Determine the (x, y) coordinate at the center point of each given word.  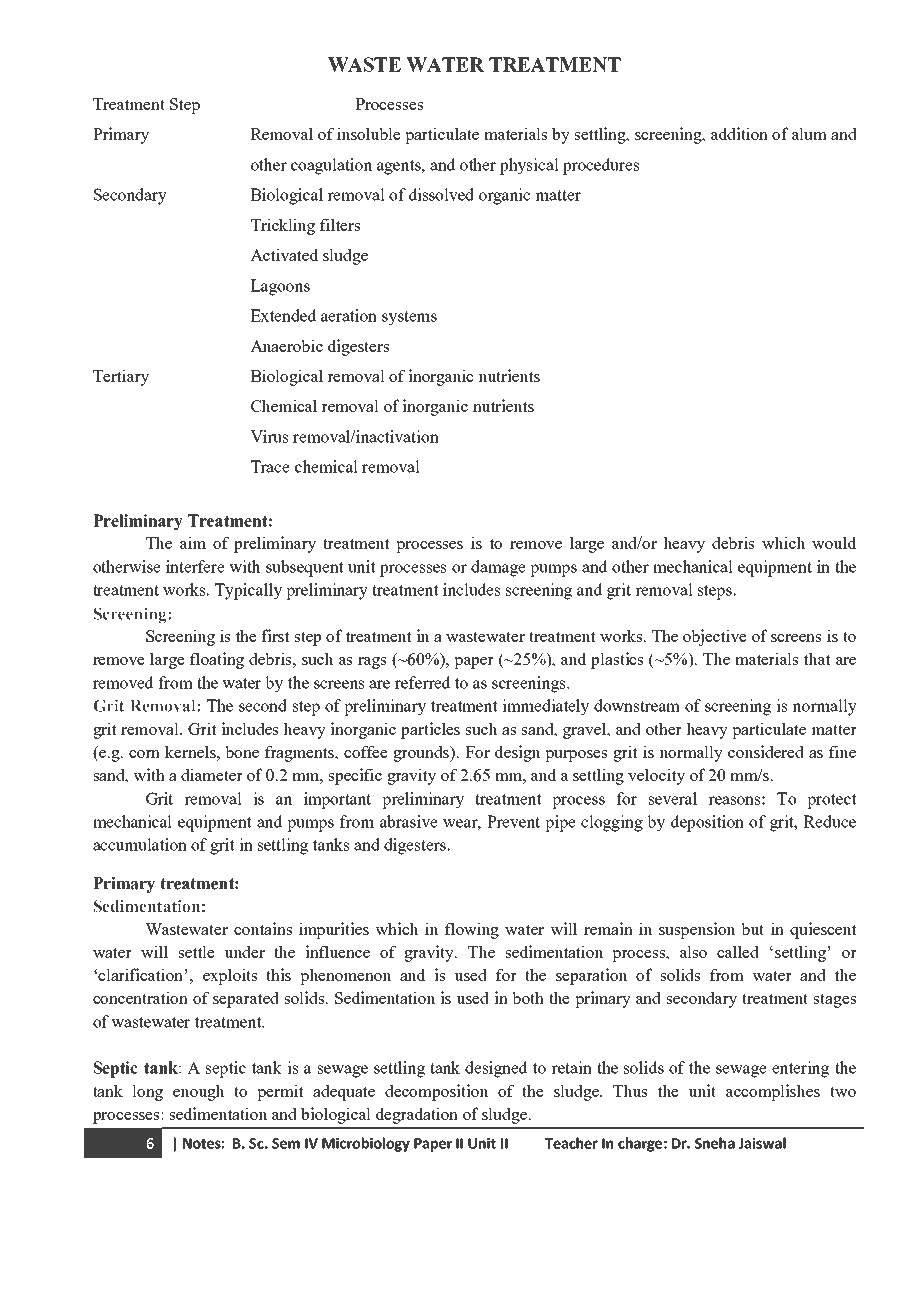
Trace (270, 466)
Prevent (513, 821)
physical (529, 166)
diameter (212, 774)
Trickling (283, 226)
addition (739, 133)
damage (498, 568)
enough (198, 1092)
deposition (707, 823)
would (834, 542)
